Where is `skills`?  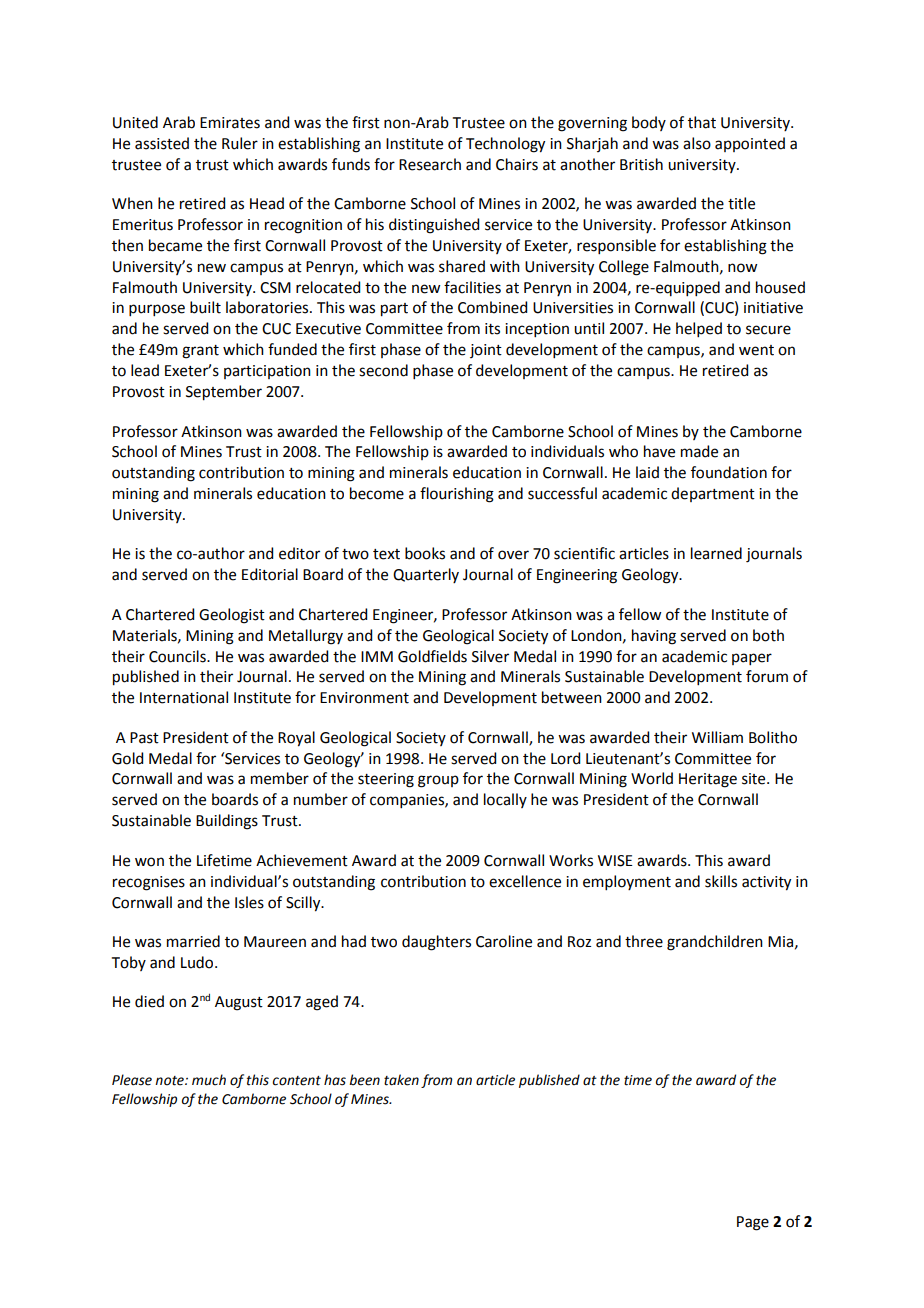
skills is located at coordinates (721, 881).
